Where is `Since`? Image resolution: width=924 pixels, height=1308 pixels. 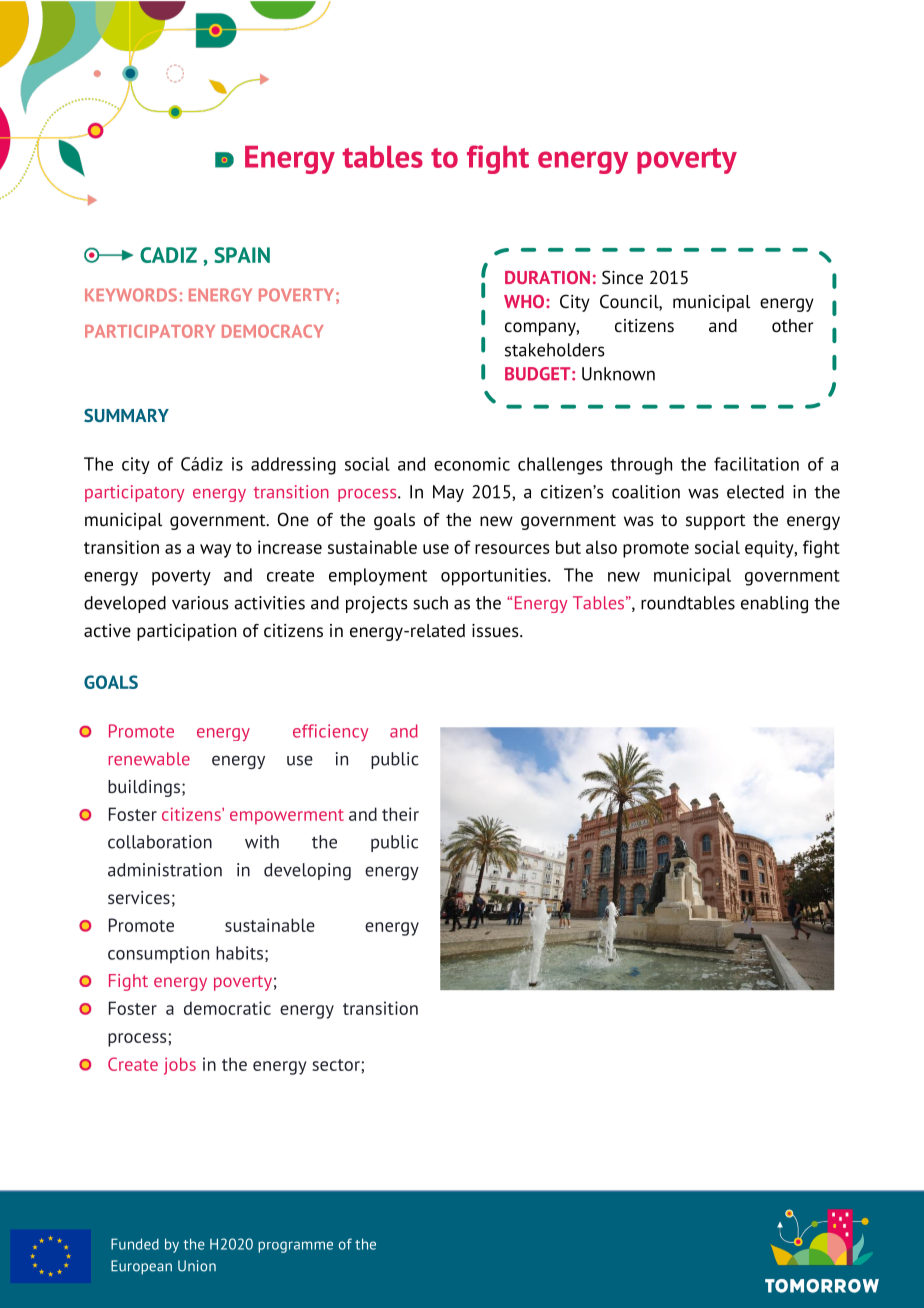
Since is located at coordinates (622, 277).
